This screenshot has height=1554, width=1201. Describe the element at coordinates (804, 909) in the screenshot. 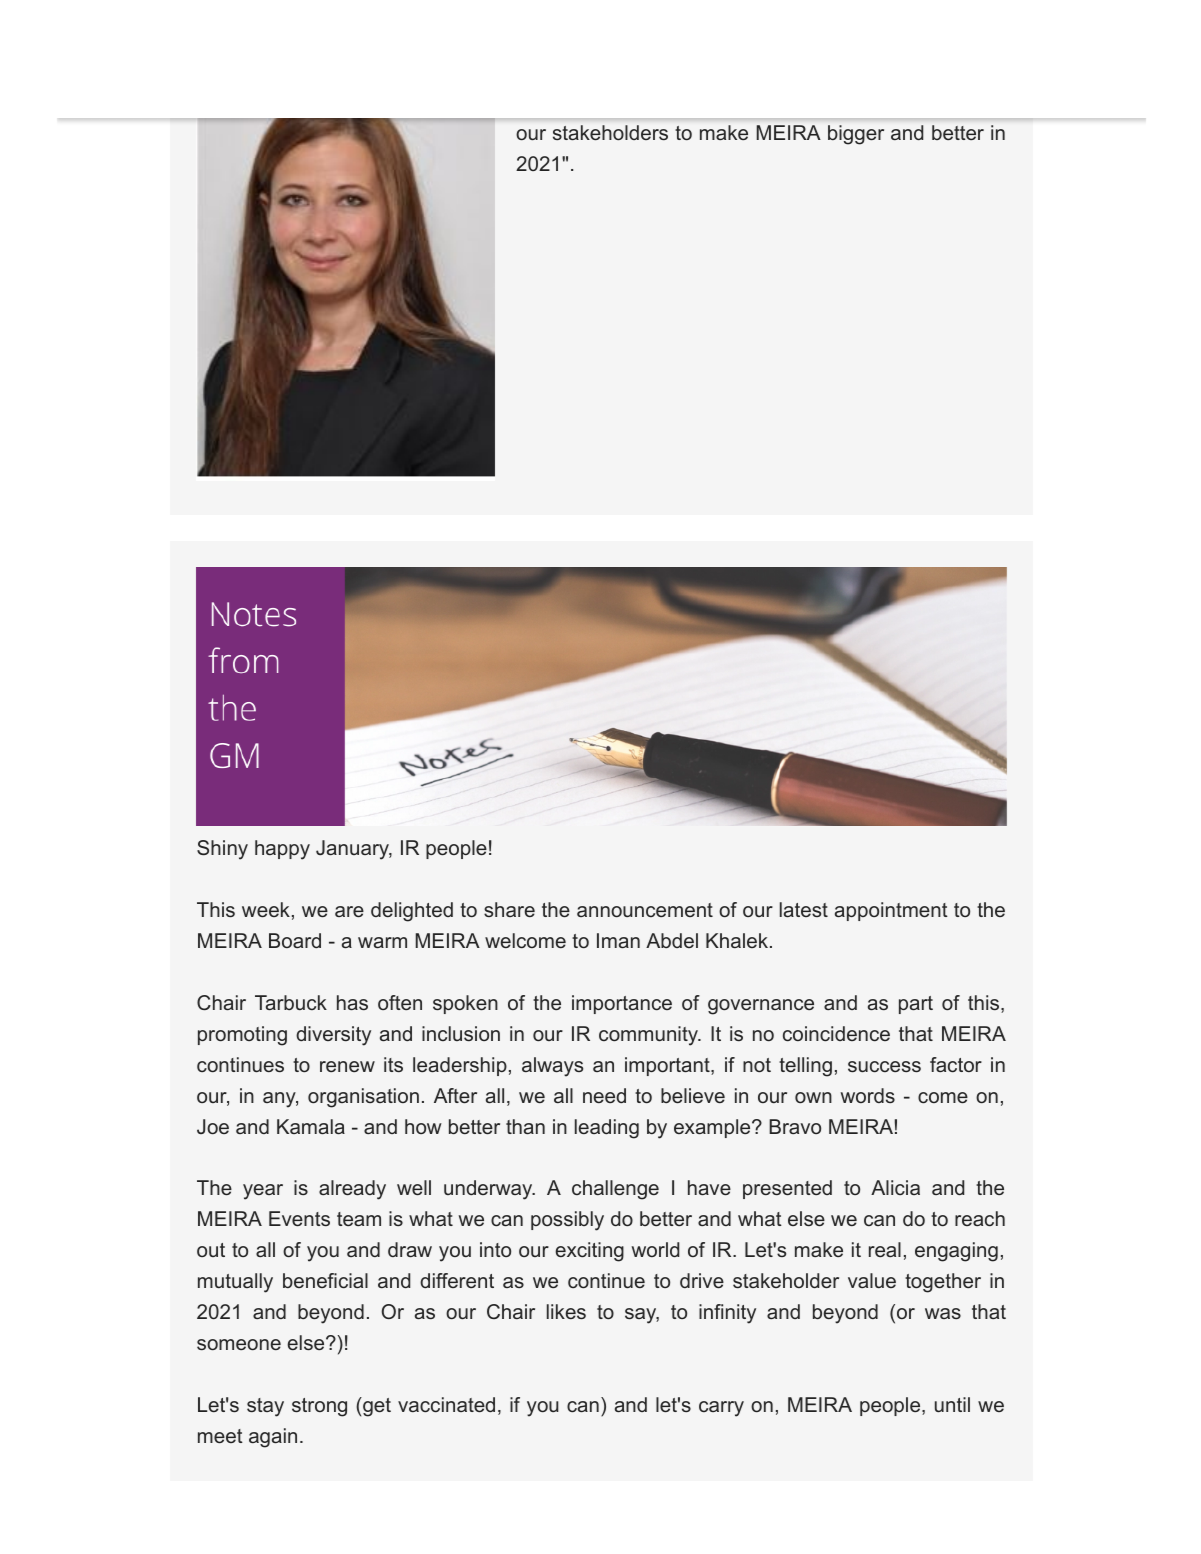

I see `latest` at that location.
